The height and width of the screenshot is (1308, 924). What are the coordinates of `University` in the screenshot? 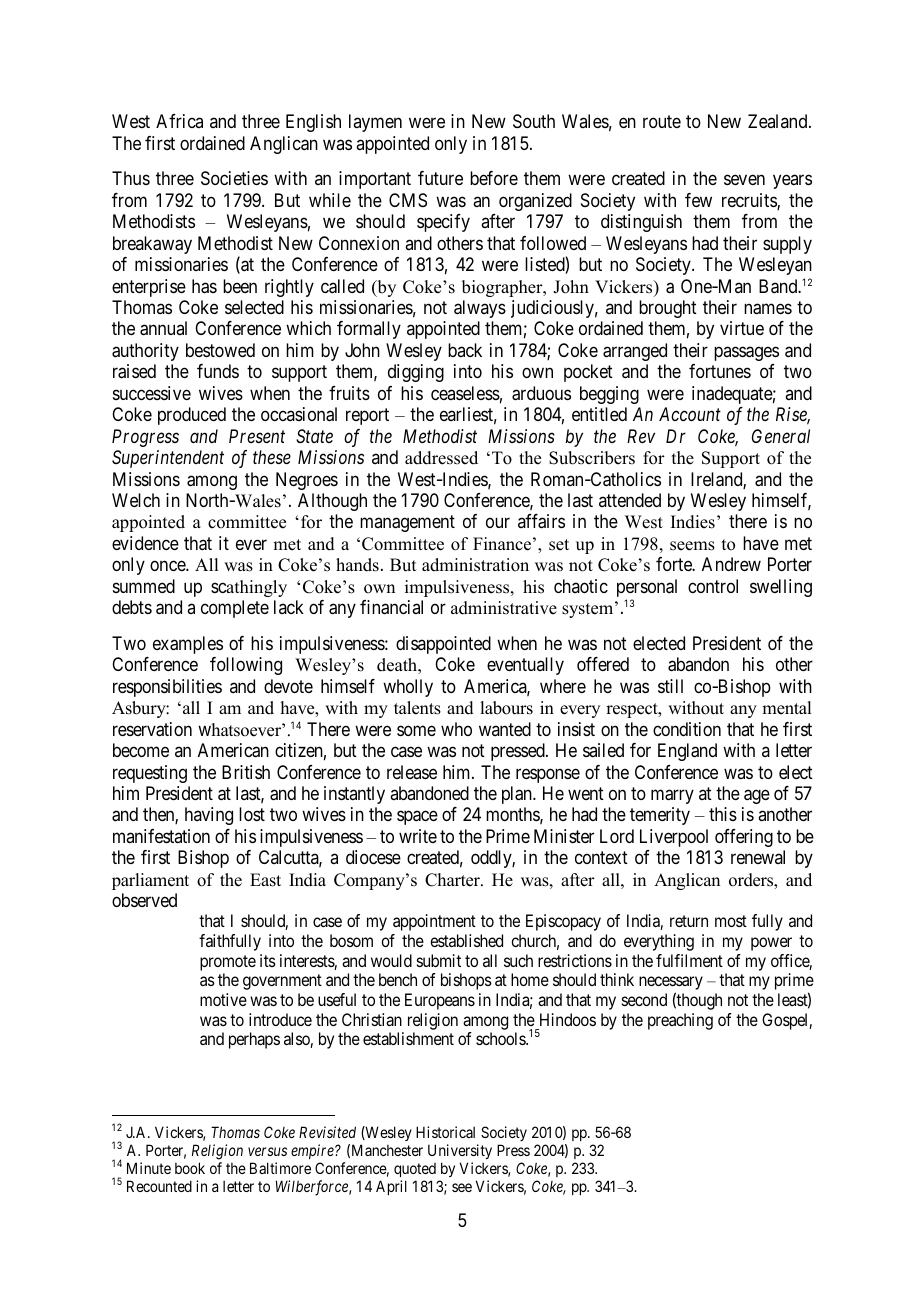 It's located at (460, 1151).
